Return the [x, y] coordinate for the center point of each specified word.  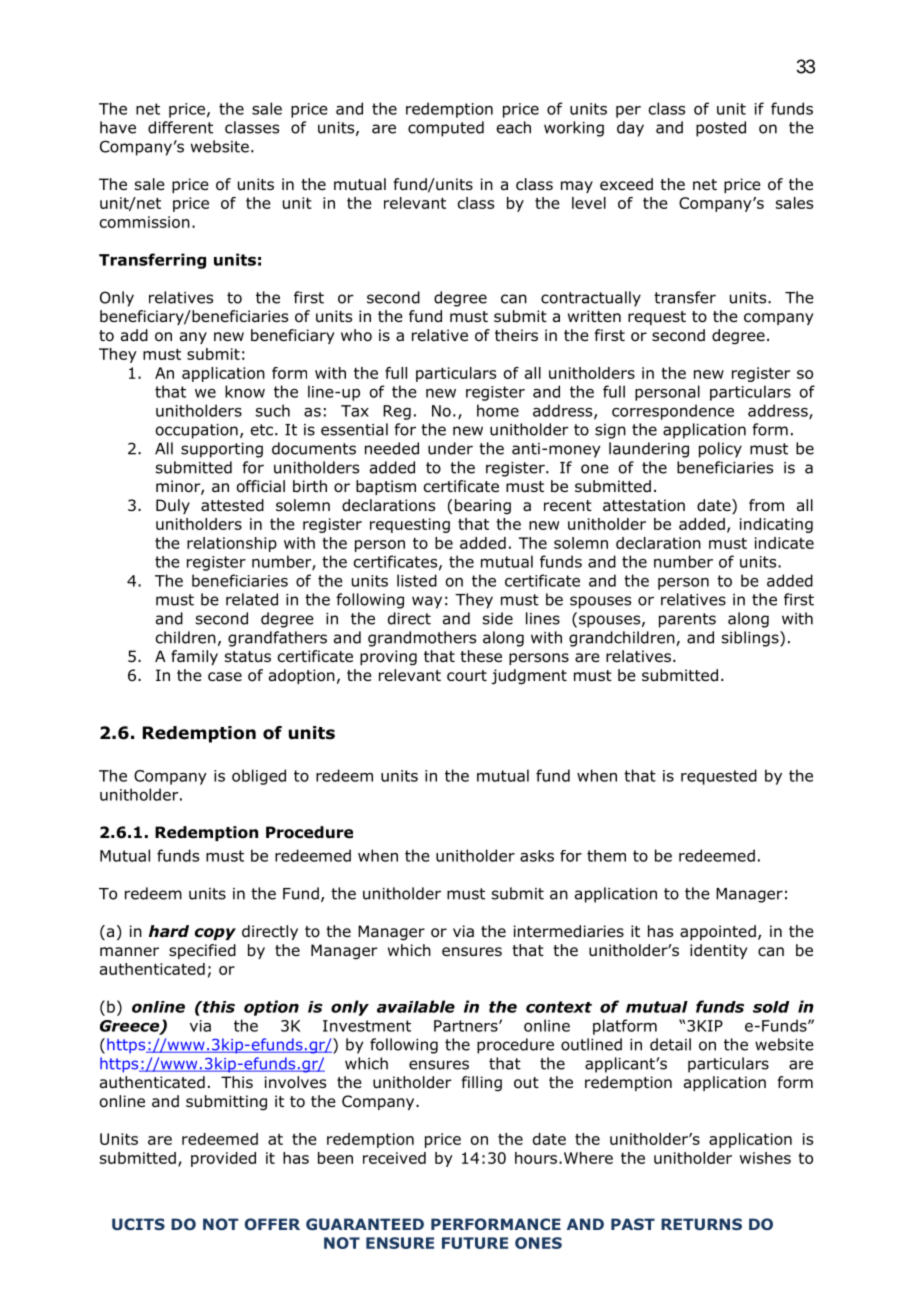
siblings [751, 639]
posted [721, 129]
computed [446, 129]
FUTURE [475, 1243]
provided [223, 1159]
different [180, 127]
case [225, 676]
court [467, 676]
